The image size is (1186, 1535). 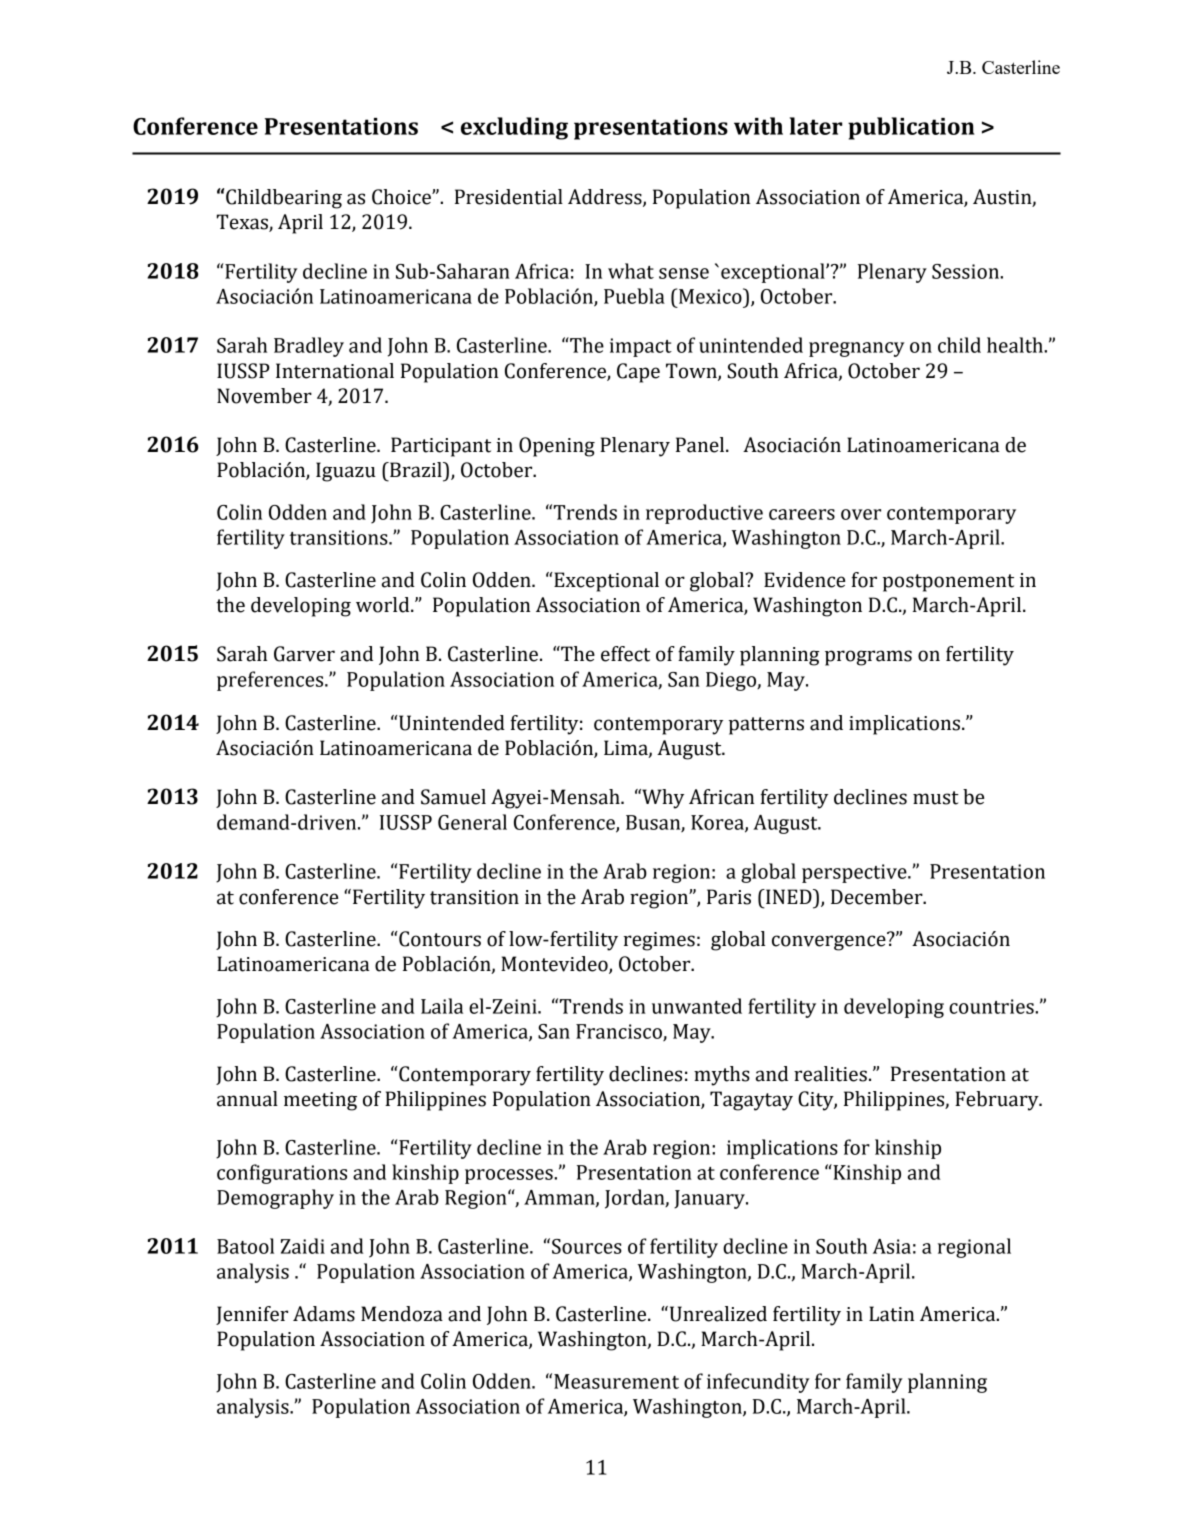 I want to click on countries, so click(x=992, y=1006).
